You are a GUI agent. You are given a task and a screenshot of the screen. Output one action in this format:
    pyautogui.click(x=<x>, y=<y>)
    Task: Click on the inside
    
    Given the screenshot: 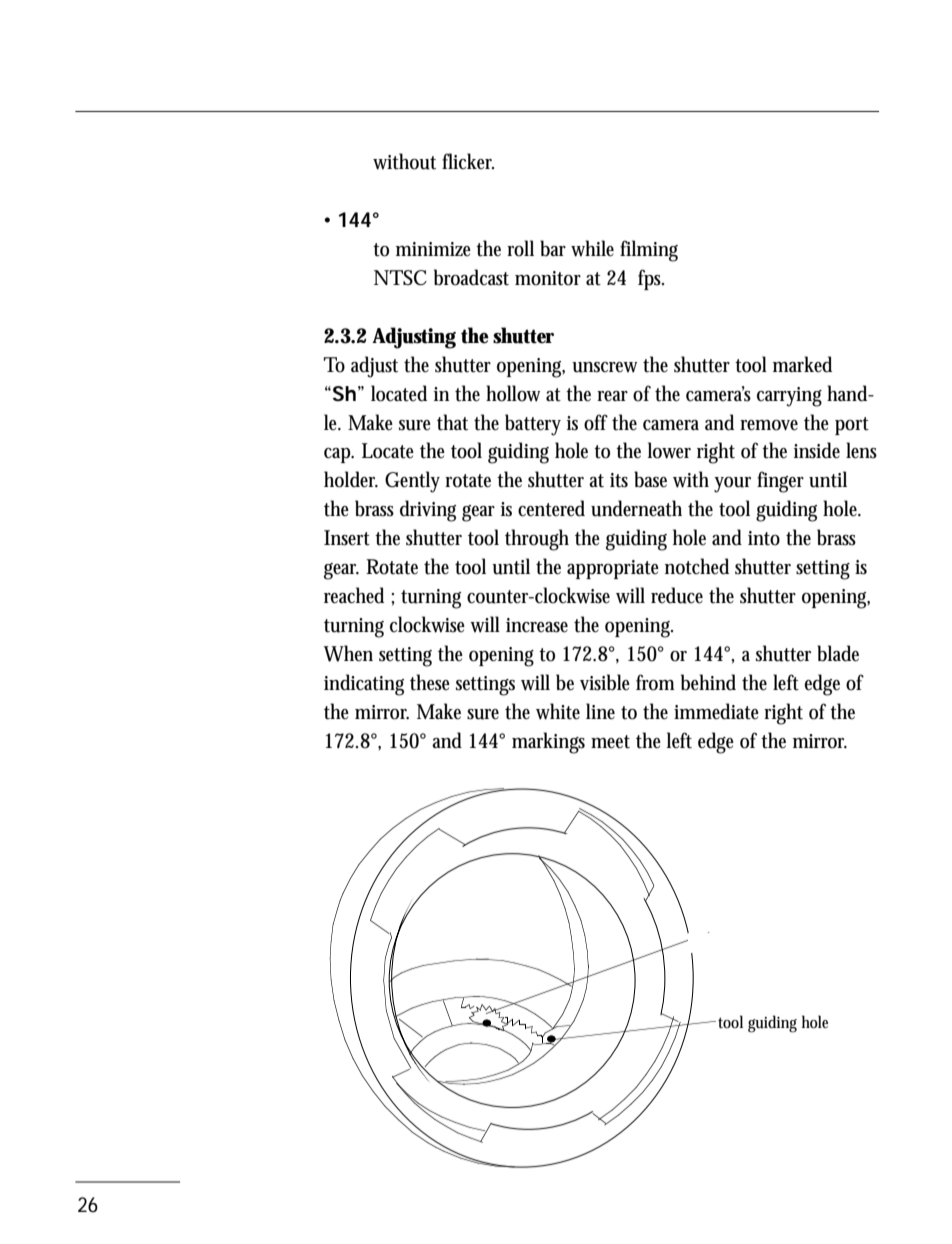 What is the action you would take?
    pyautogui.click(x=817, y=450)
